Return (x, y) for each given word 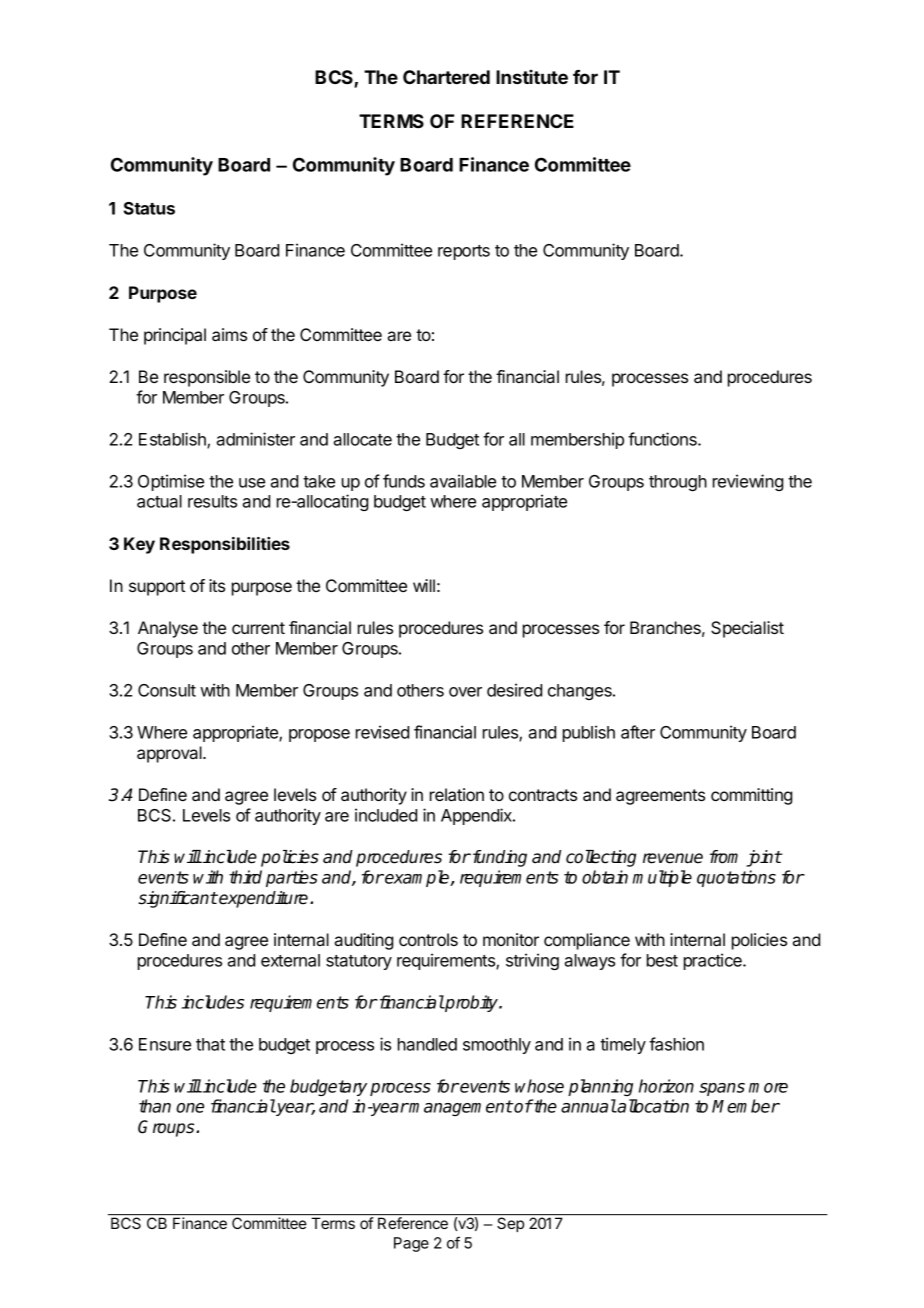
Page (411, 1244)
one (190, 1108)
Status (149, 208)
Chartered (446, 77)
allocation (652, 1106)
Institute (532, 77)
